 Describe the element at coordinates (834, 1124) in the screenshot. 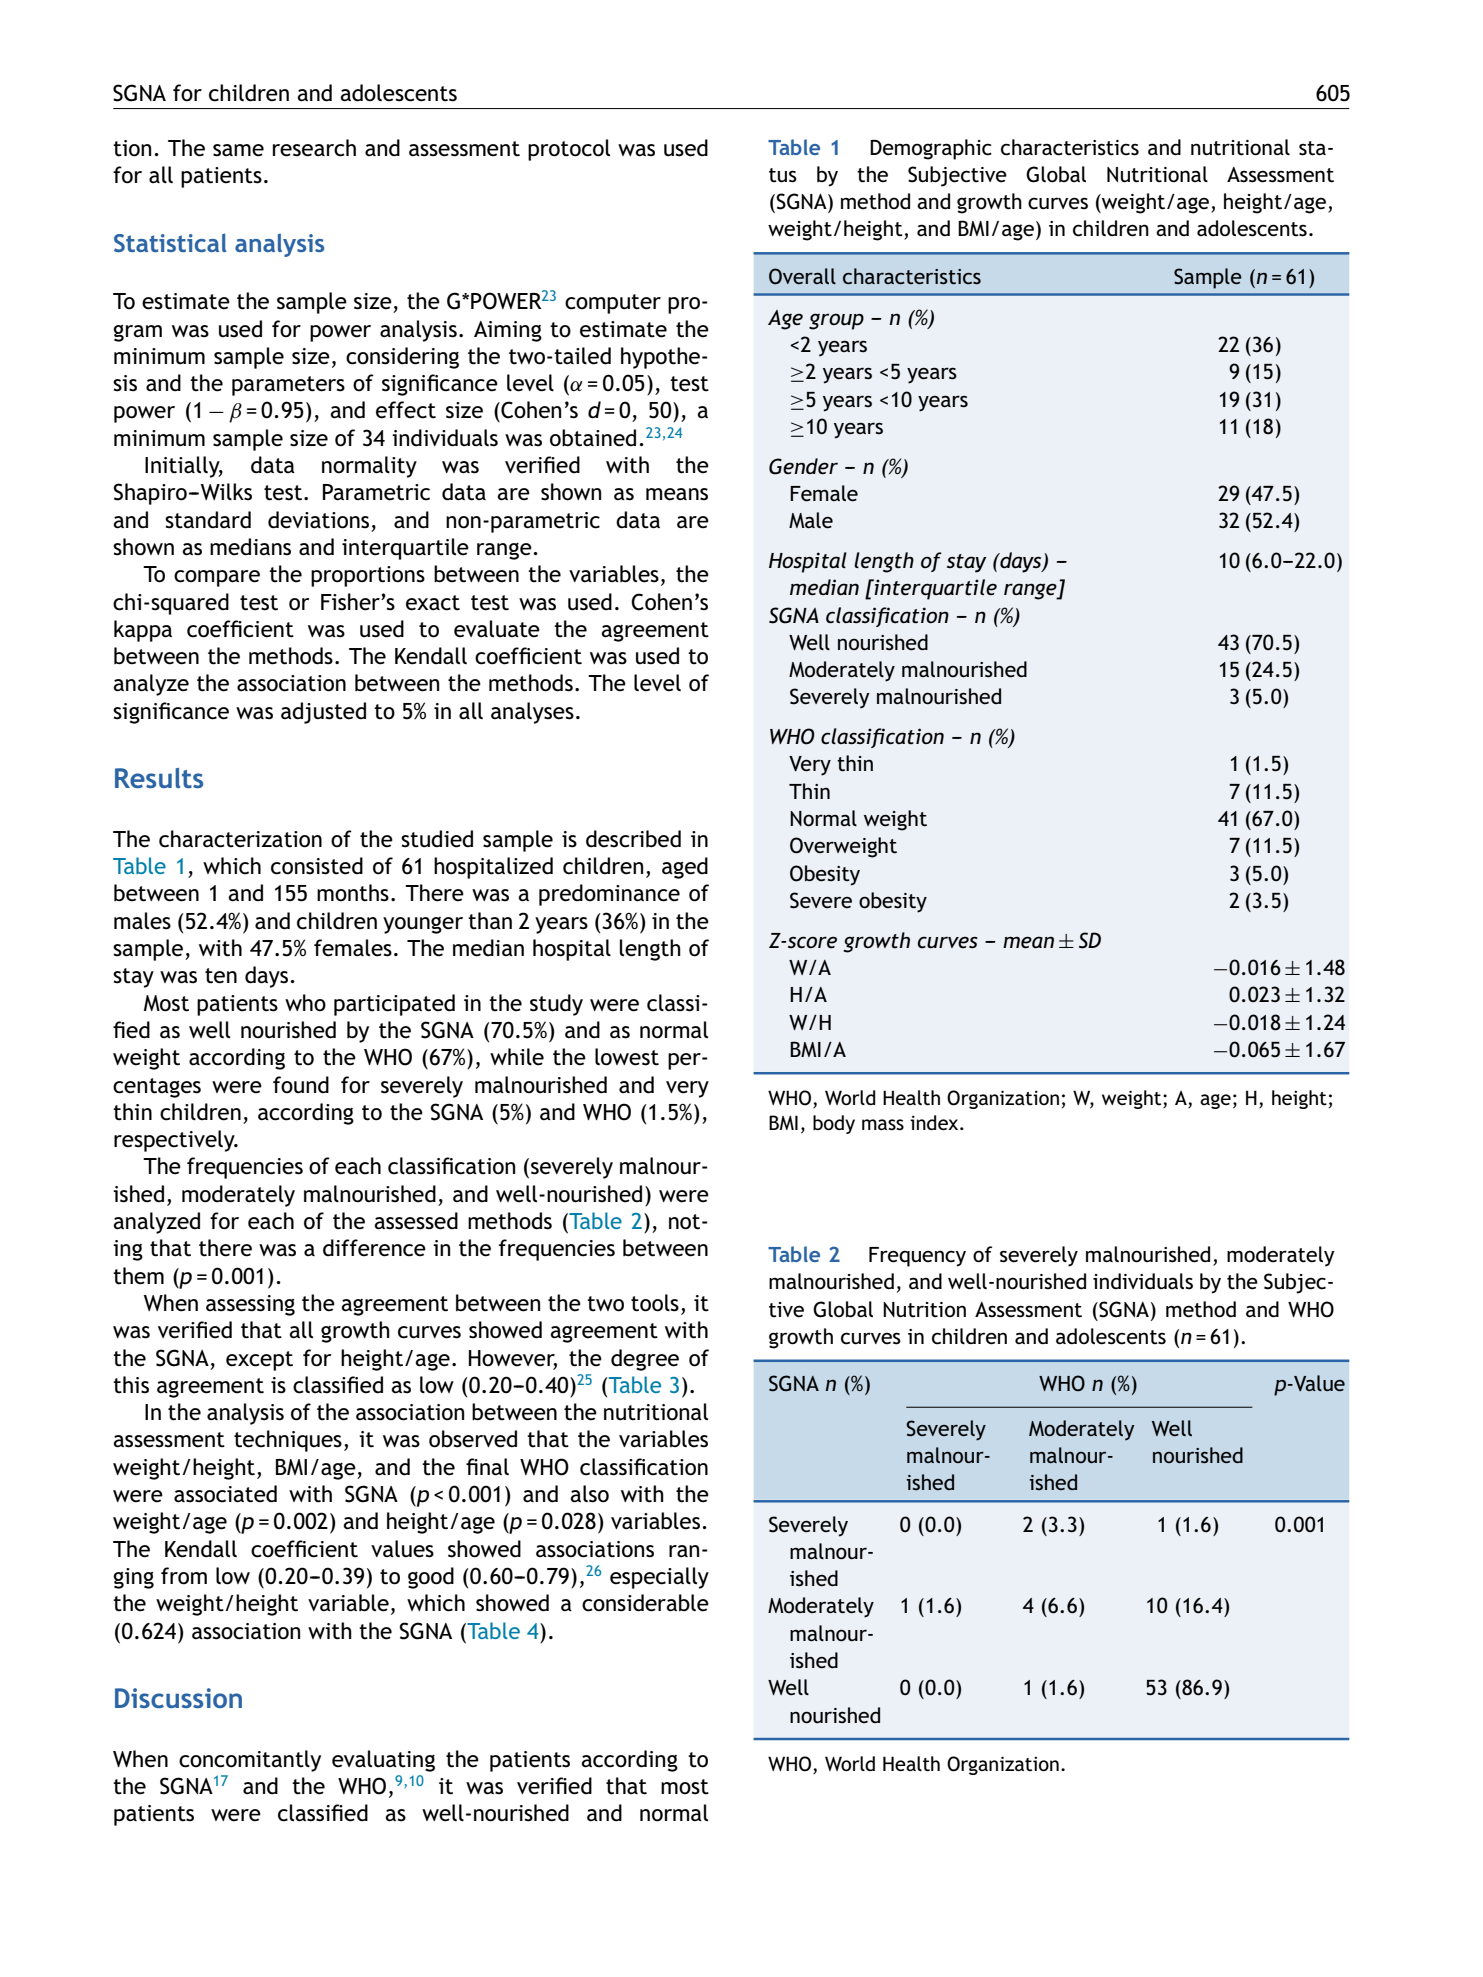

I see `body` at that location.
